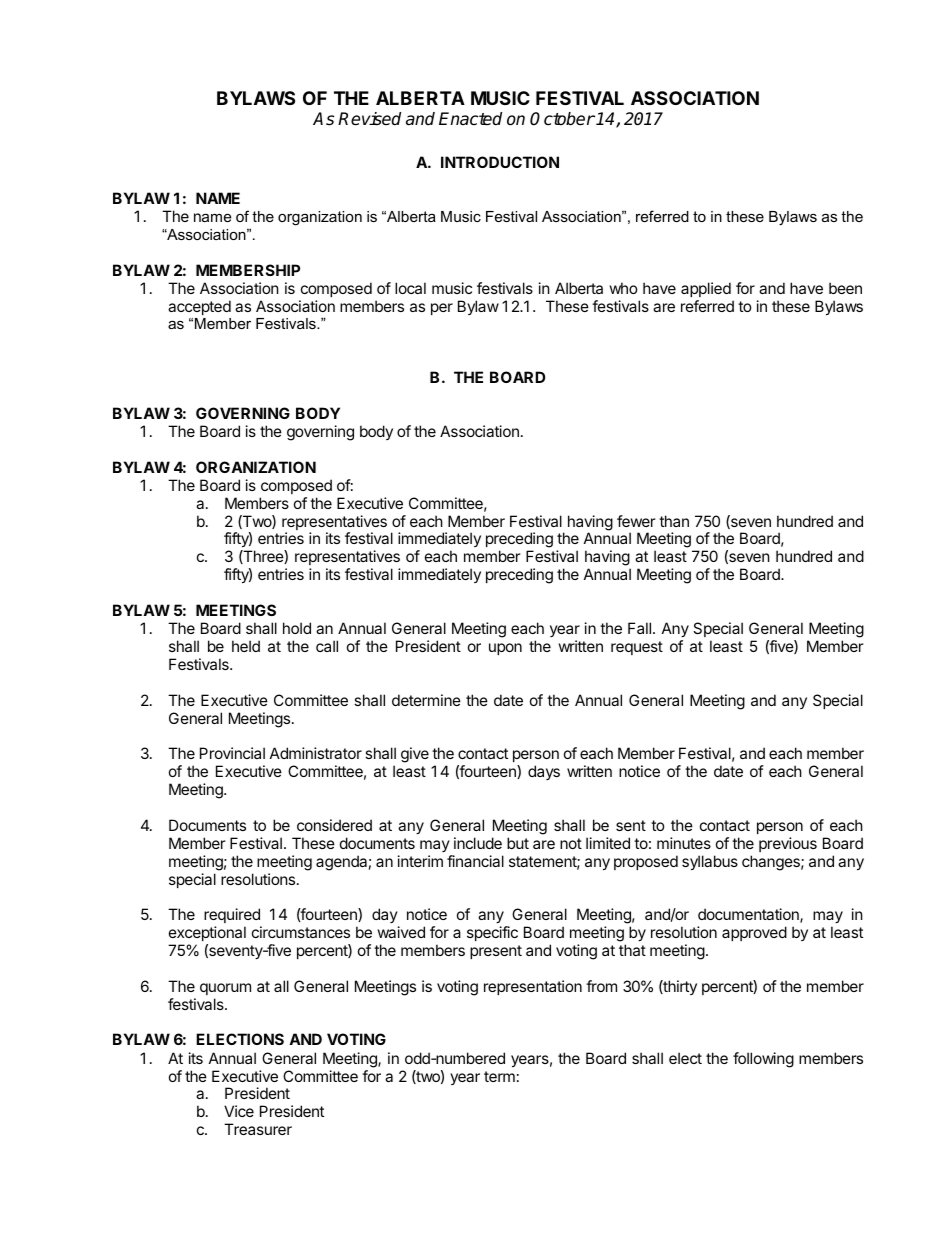  Describe the element at coordinates (706, 289) in the document. I see `applied` at that location.
